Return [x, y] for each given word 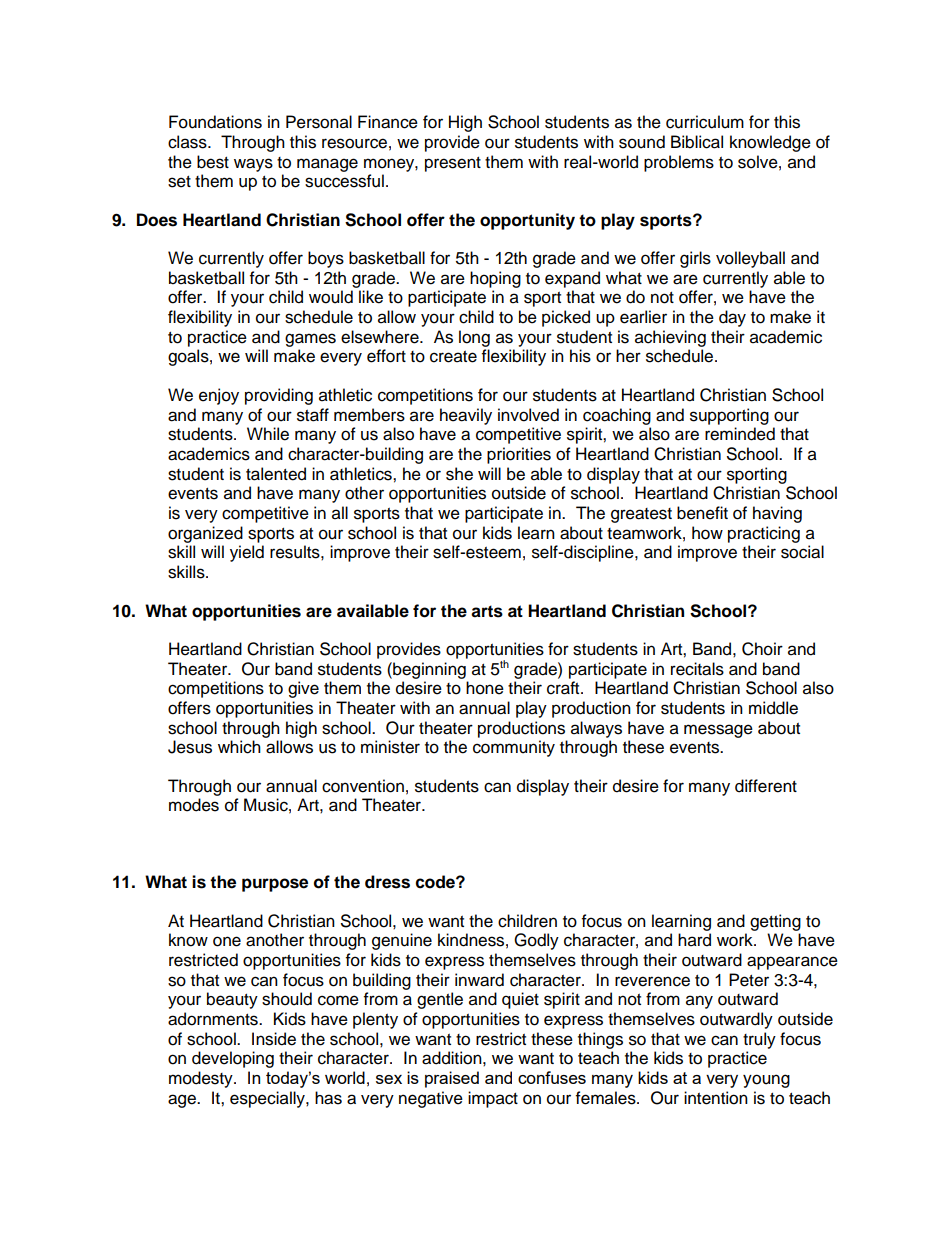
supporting [729, 416]
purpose [275, 885]
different [766, 786]
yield [247, 553]
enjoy [219, 396]
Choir [762, 649]
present [453, 164]
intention [716, 1098]
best [213, 162]
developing [233, 1059]
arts [487, 611]
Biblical [697, 142]
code [436, 882]
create [453, 357]
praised [452, 1079]
